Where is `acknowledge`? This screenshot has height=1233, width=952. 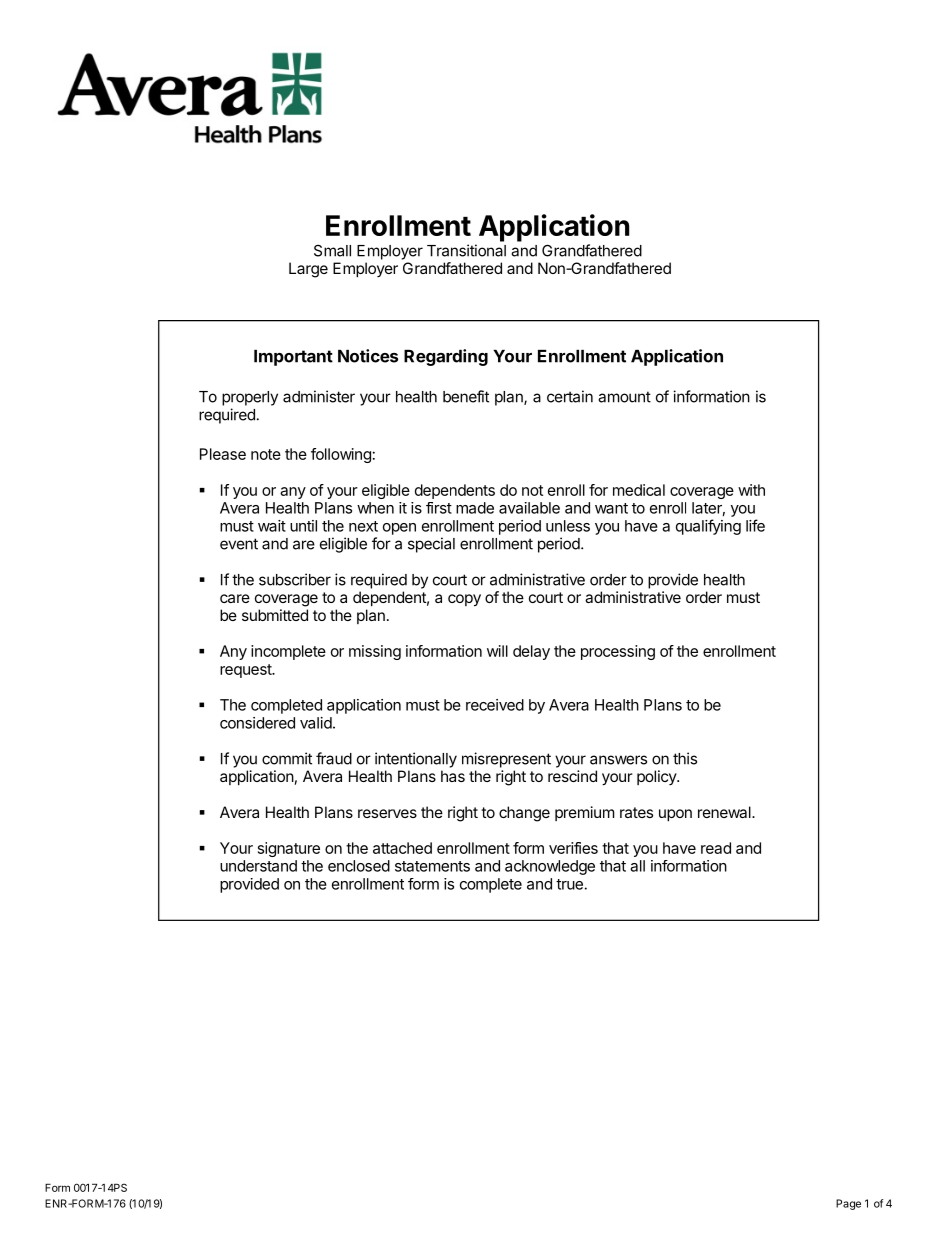
acknowledge is located at coordinates (550, 867).
